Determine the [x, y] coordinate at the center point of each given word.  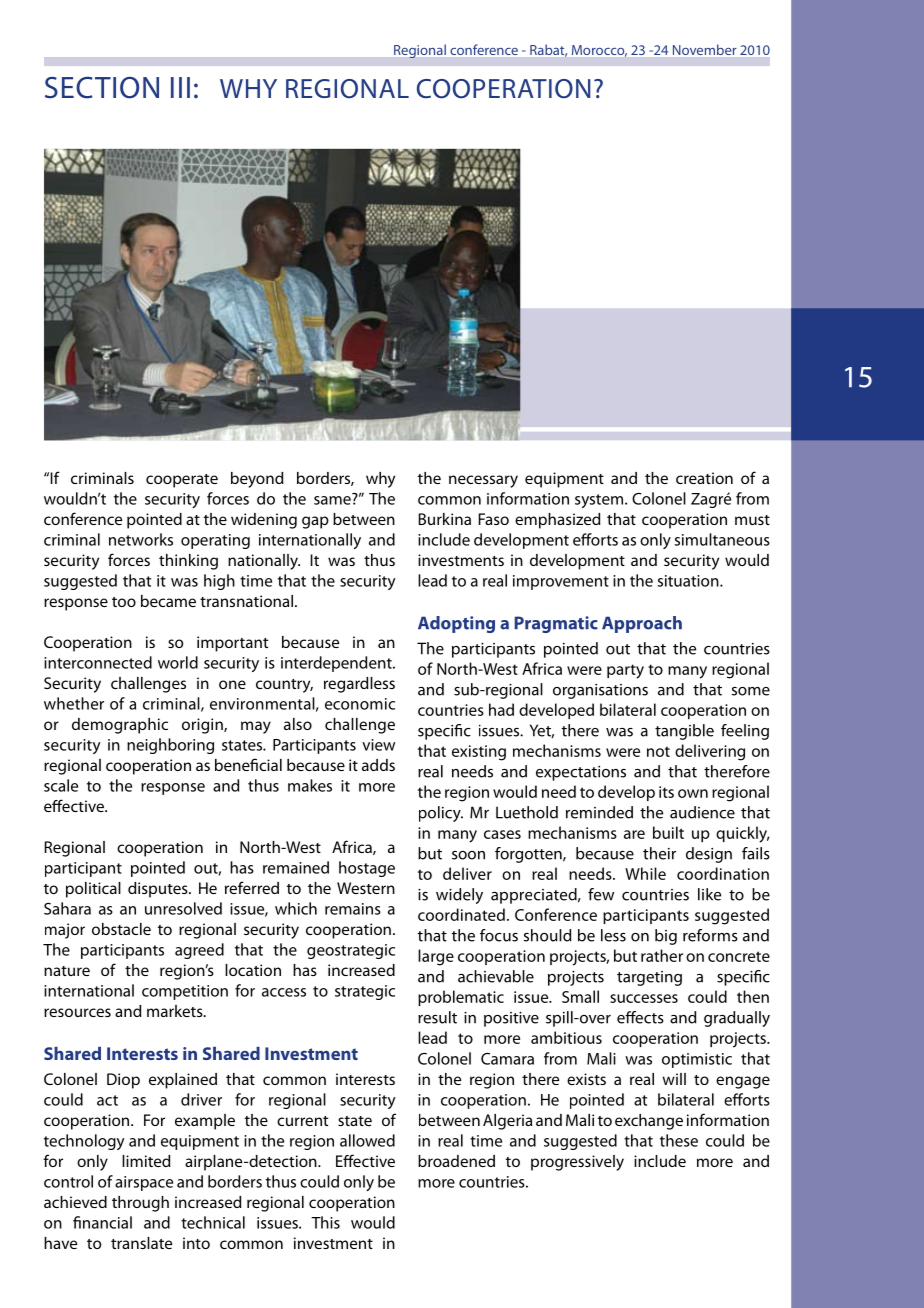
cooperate [182, 481]
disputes [159, 890]
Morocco [599, 51]
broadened [456, 1161]
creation [704, 478]
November [704, 49]
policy [441, 814]
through [140, 1204]
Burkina [444, 519]
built [668, 832]
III [180, 87]
